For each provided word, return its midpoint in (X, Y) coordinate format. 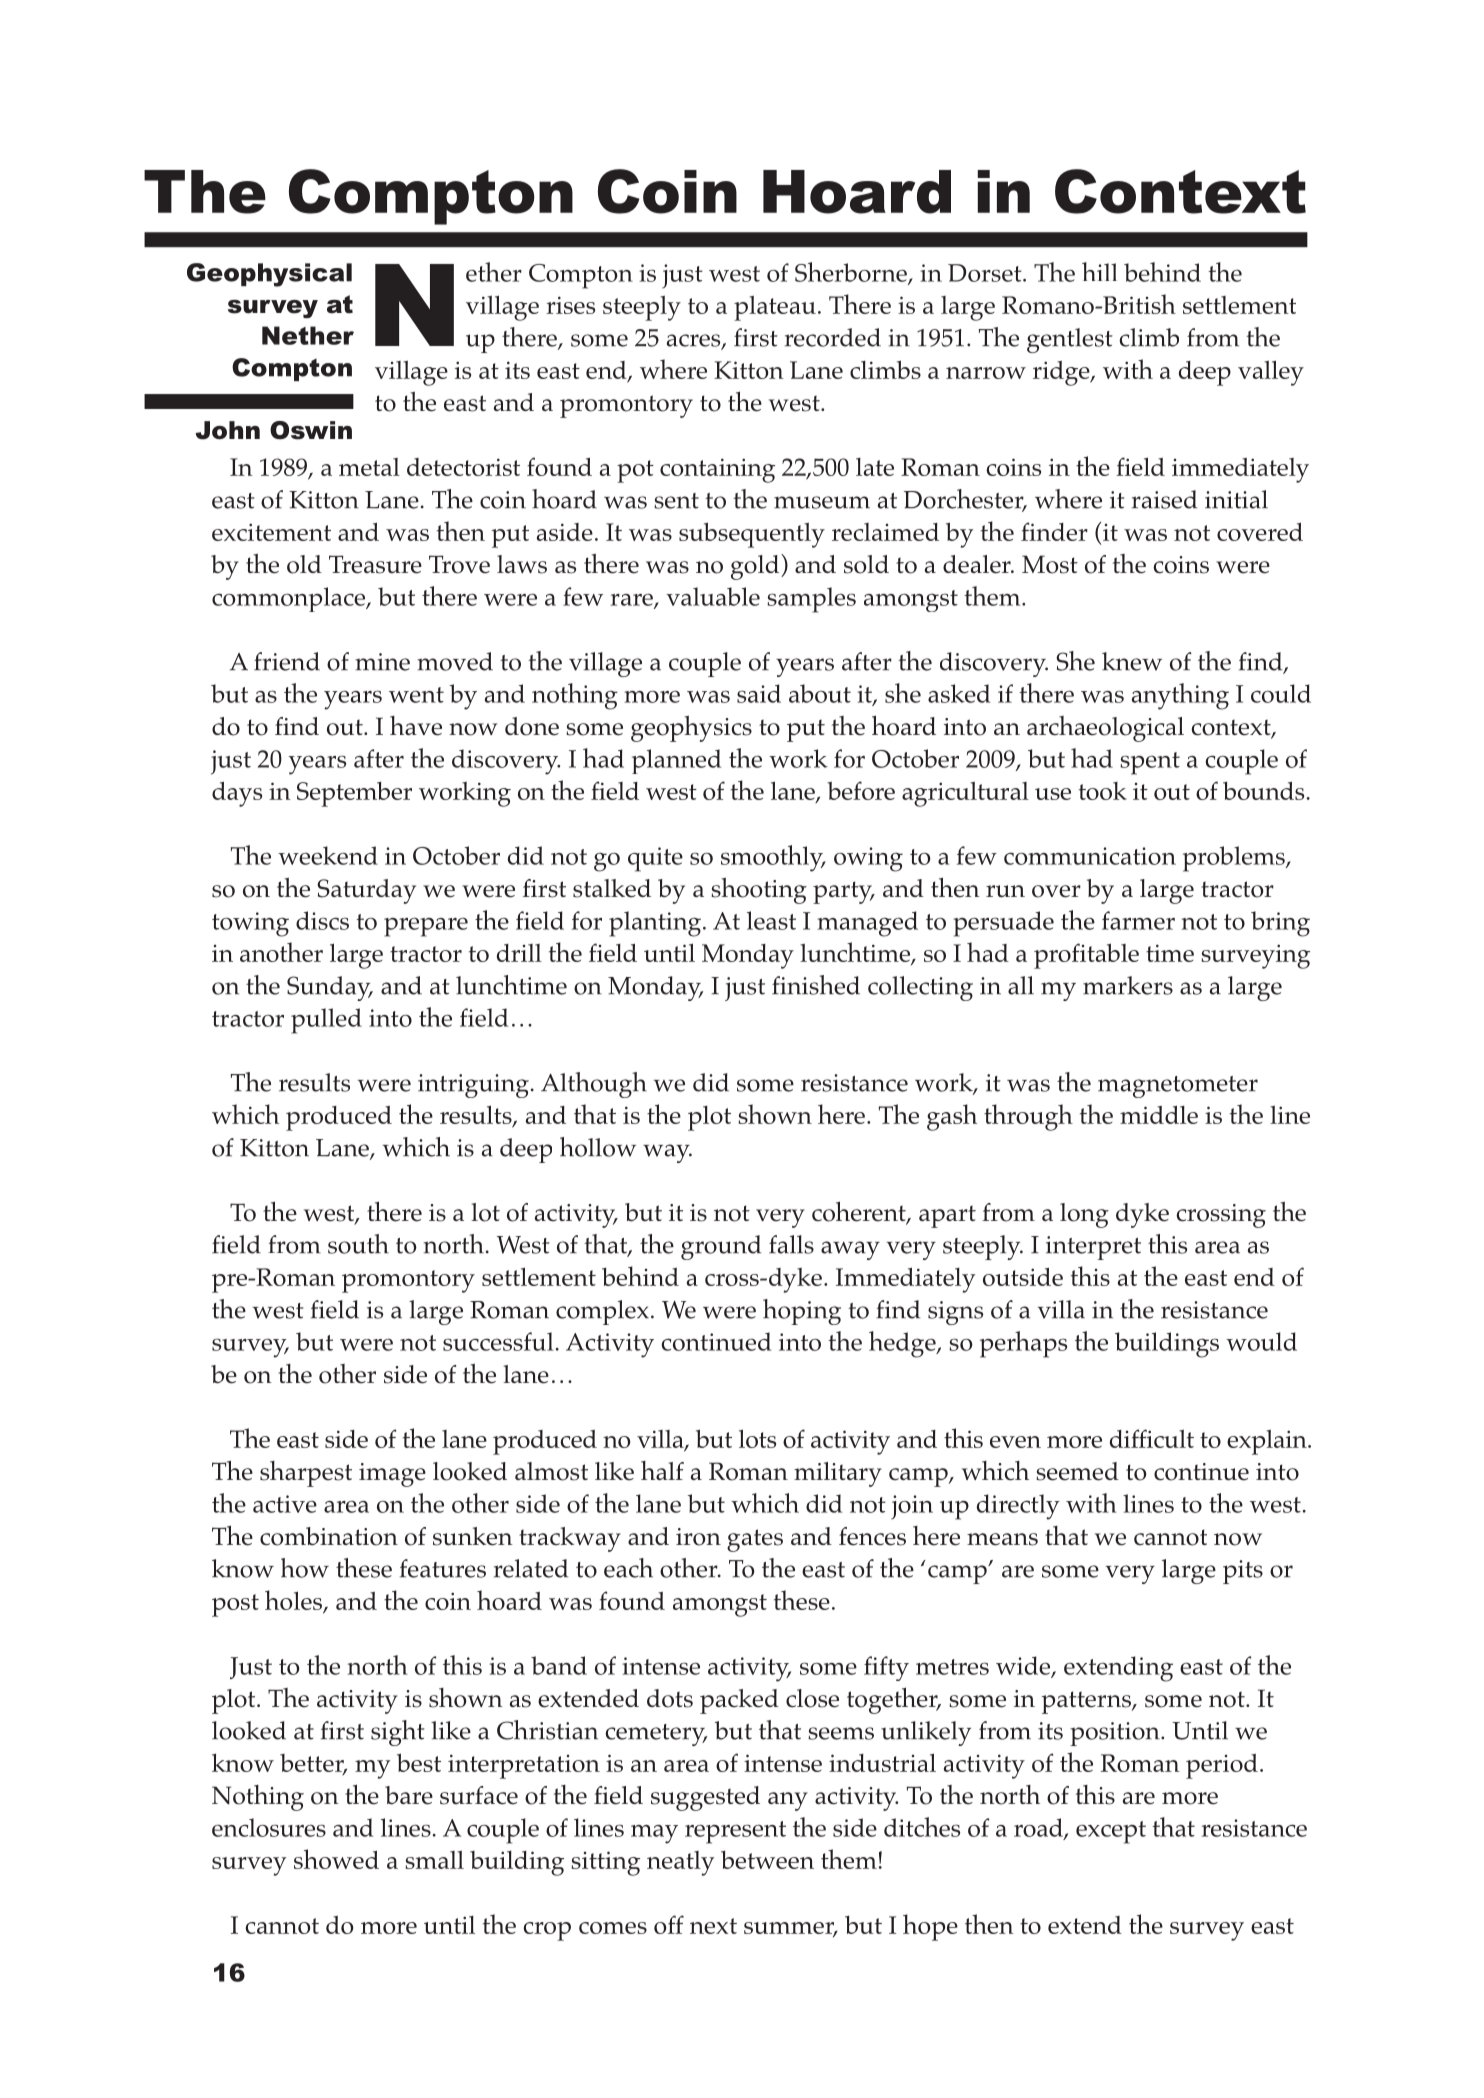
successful (498, 1341)
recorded (833, 337)
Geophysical (269, 275)
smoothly (773, 858)
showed (336, 1859)
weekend (328, 855)
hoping (802, 1312)
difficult (1152, 1438)
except (1111, 1832)
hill (1099, 271)
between (767, 1860)
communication (1090, 856)
